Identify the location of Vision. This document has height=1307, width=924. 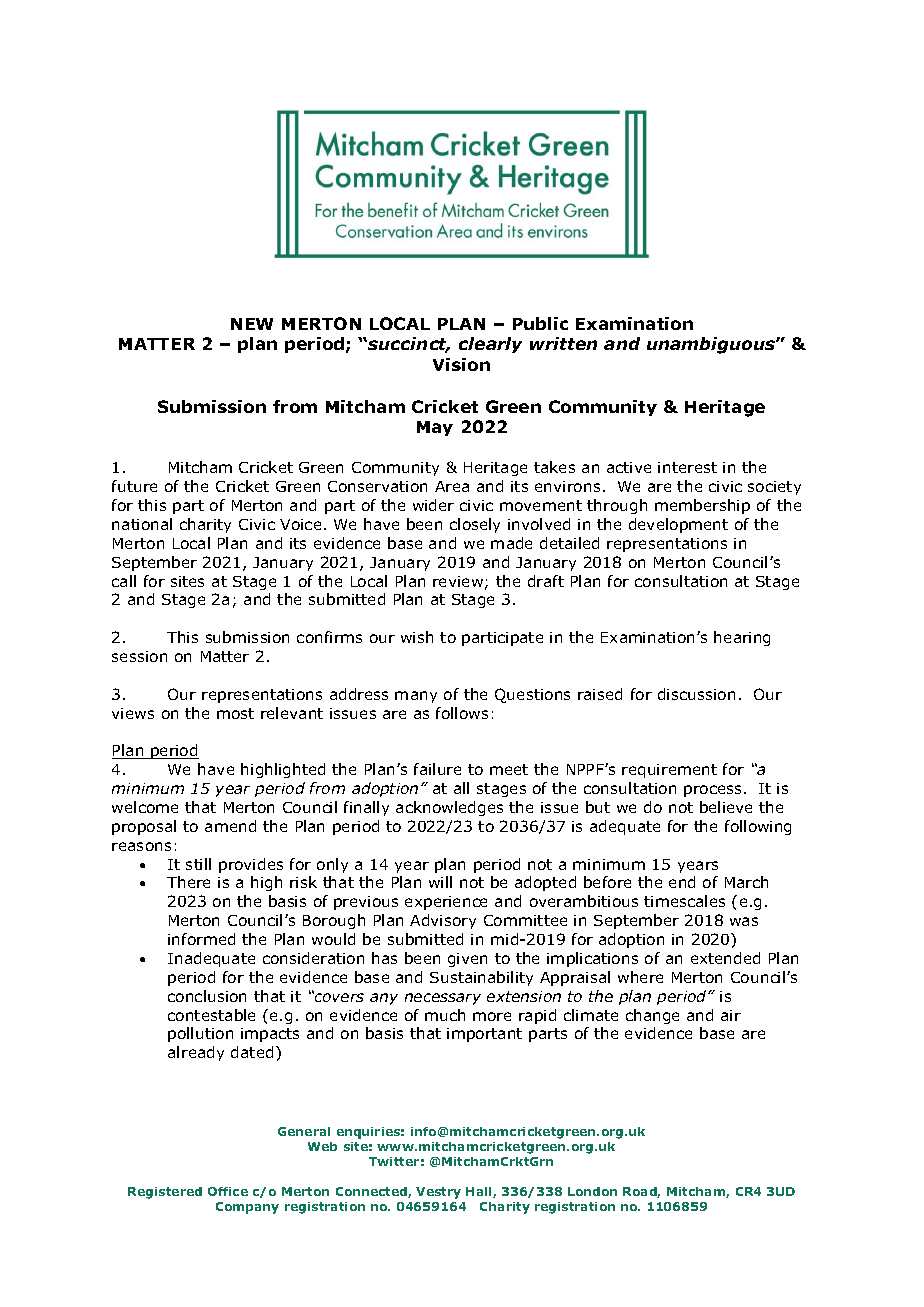
(461, 364).
